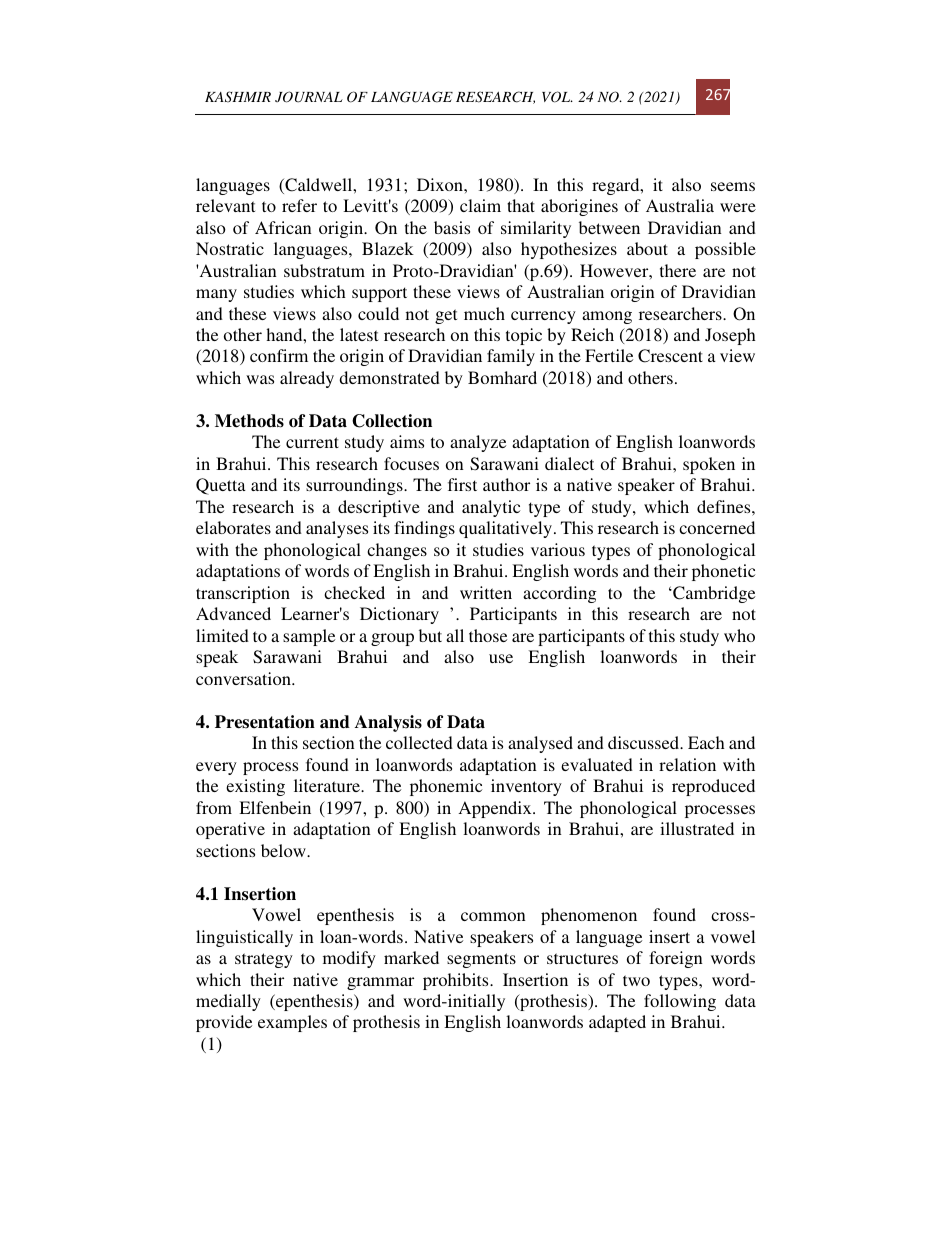  Describe the element at coordinates (441, 184) in the screenshot. I see `Dixon` at that location.
